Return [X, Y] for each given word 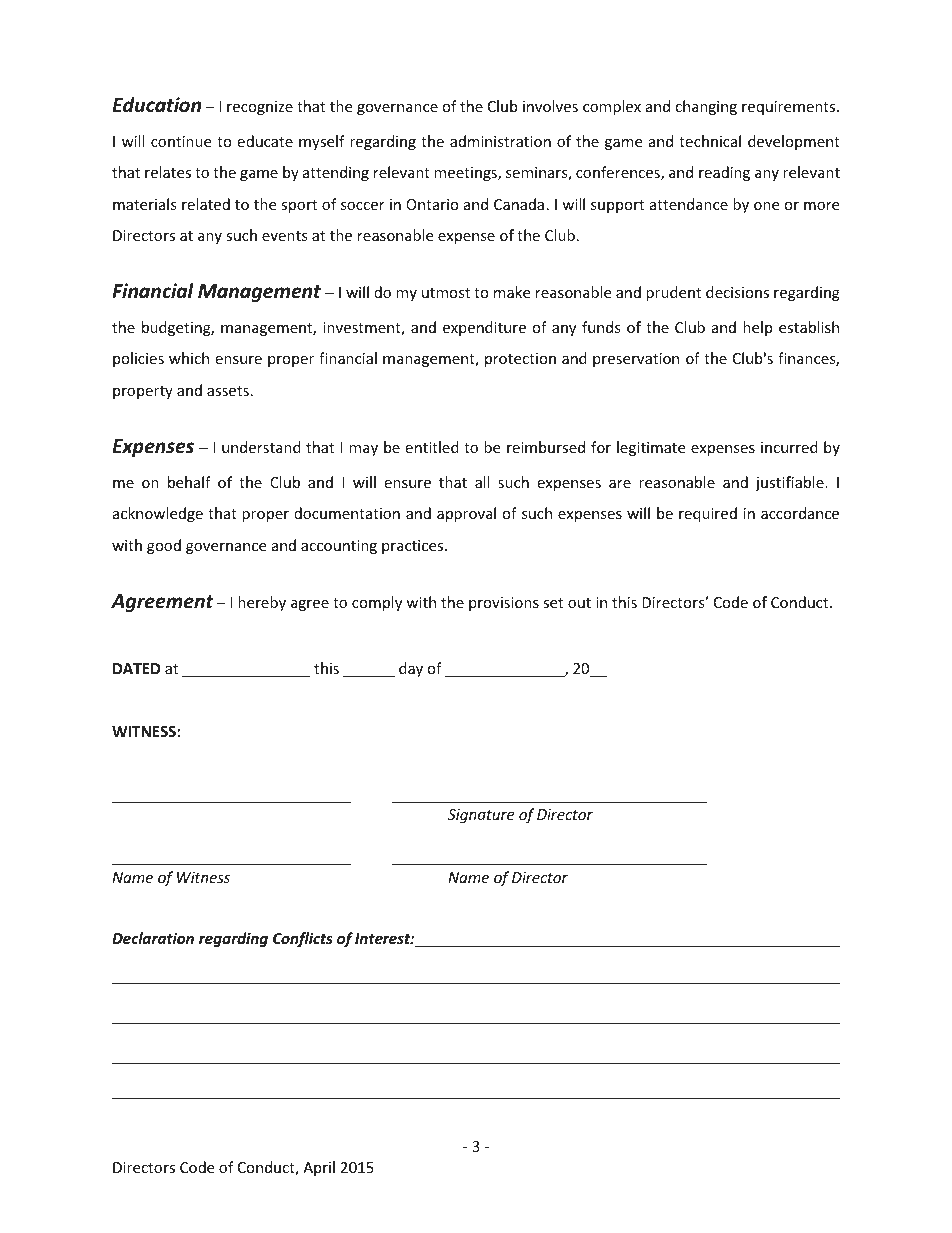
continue [181, 141]
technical [710, 141]
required [708, 514]
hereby [262, 603]
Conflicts [303, 939]
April [319, 1168]
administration [500, 141]
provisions [504, 604]
